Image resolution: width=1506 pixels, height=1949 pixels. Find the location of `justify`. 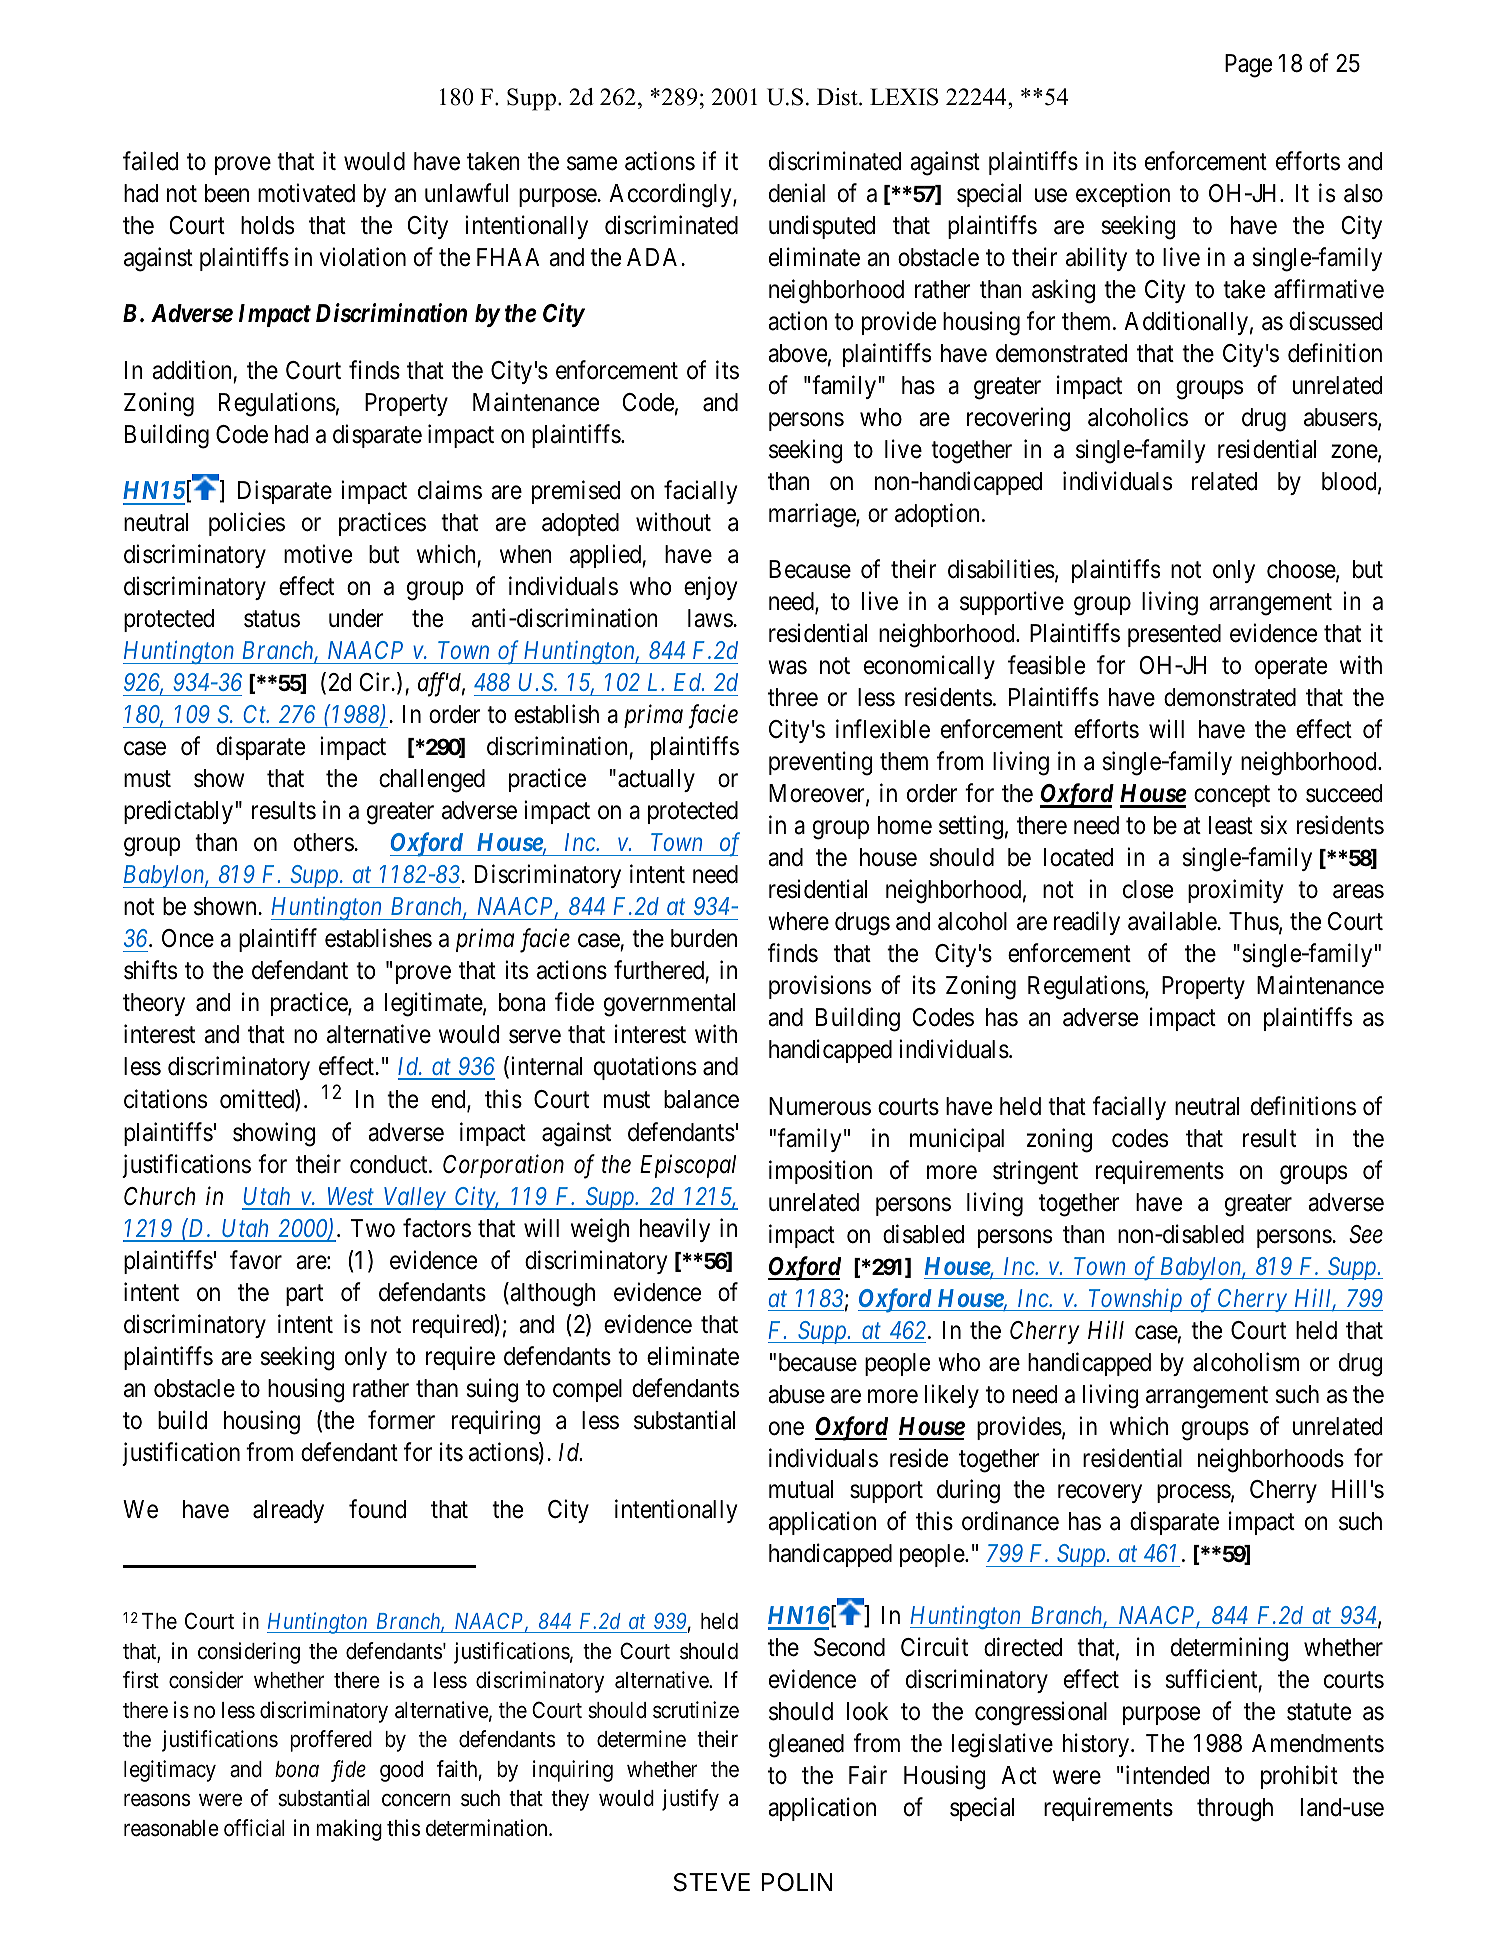

justify is located at coordinates (690, 1800).
